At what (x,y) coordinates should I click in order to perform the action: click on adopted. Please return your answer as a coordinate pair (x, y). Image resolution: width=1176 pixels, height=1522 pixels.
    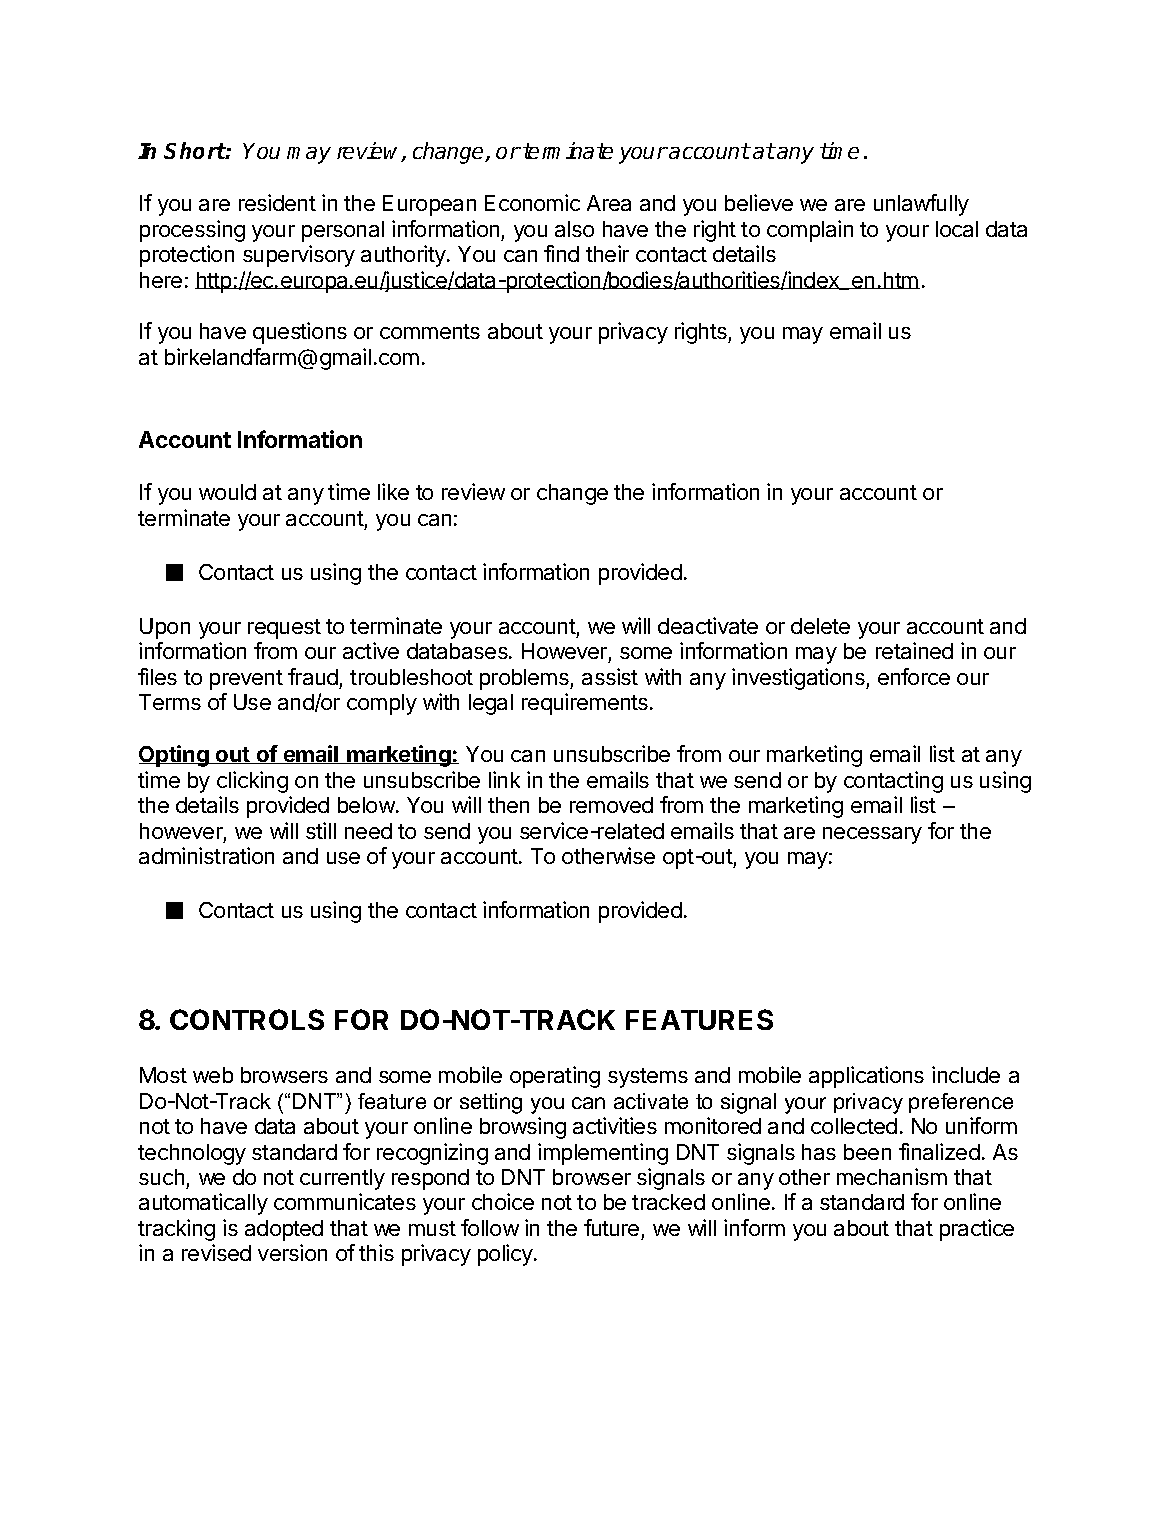
    Looking at the image, I should click on (284, 1230).
